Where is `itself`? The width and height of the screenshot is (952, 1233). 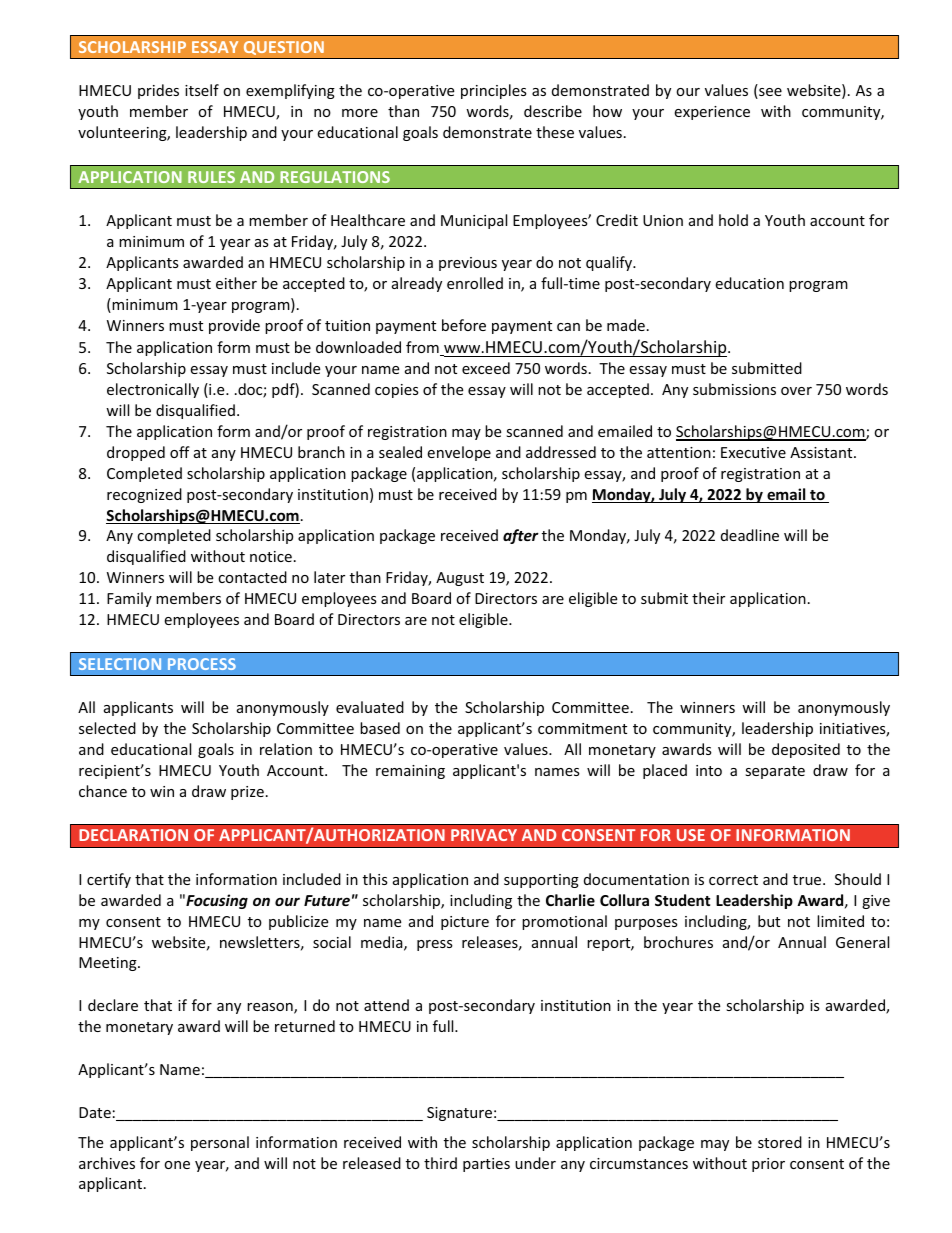
itself is located at coordinates (202, 90).
